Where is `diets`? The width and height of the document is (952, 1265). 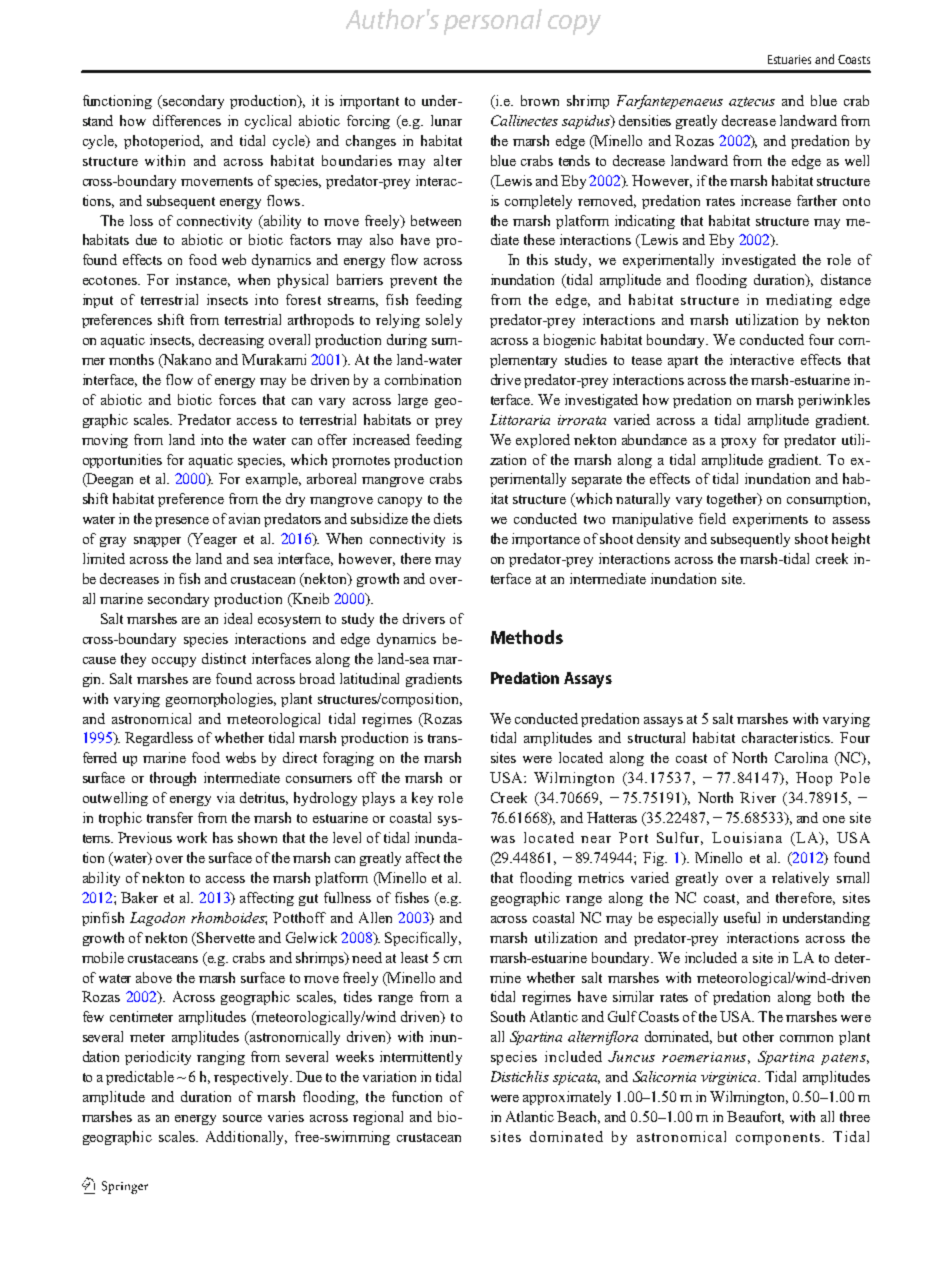 diets is located at coordinates (448, 518).
